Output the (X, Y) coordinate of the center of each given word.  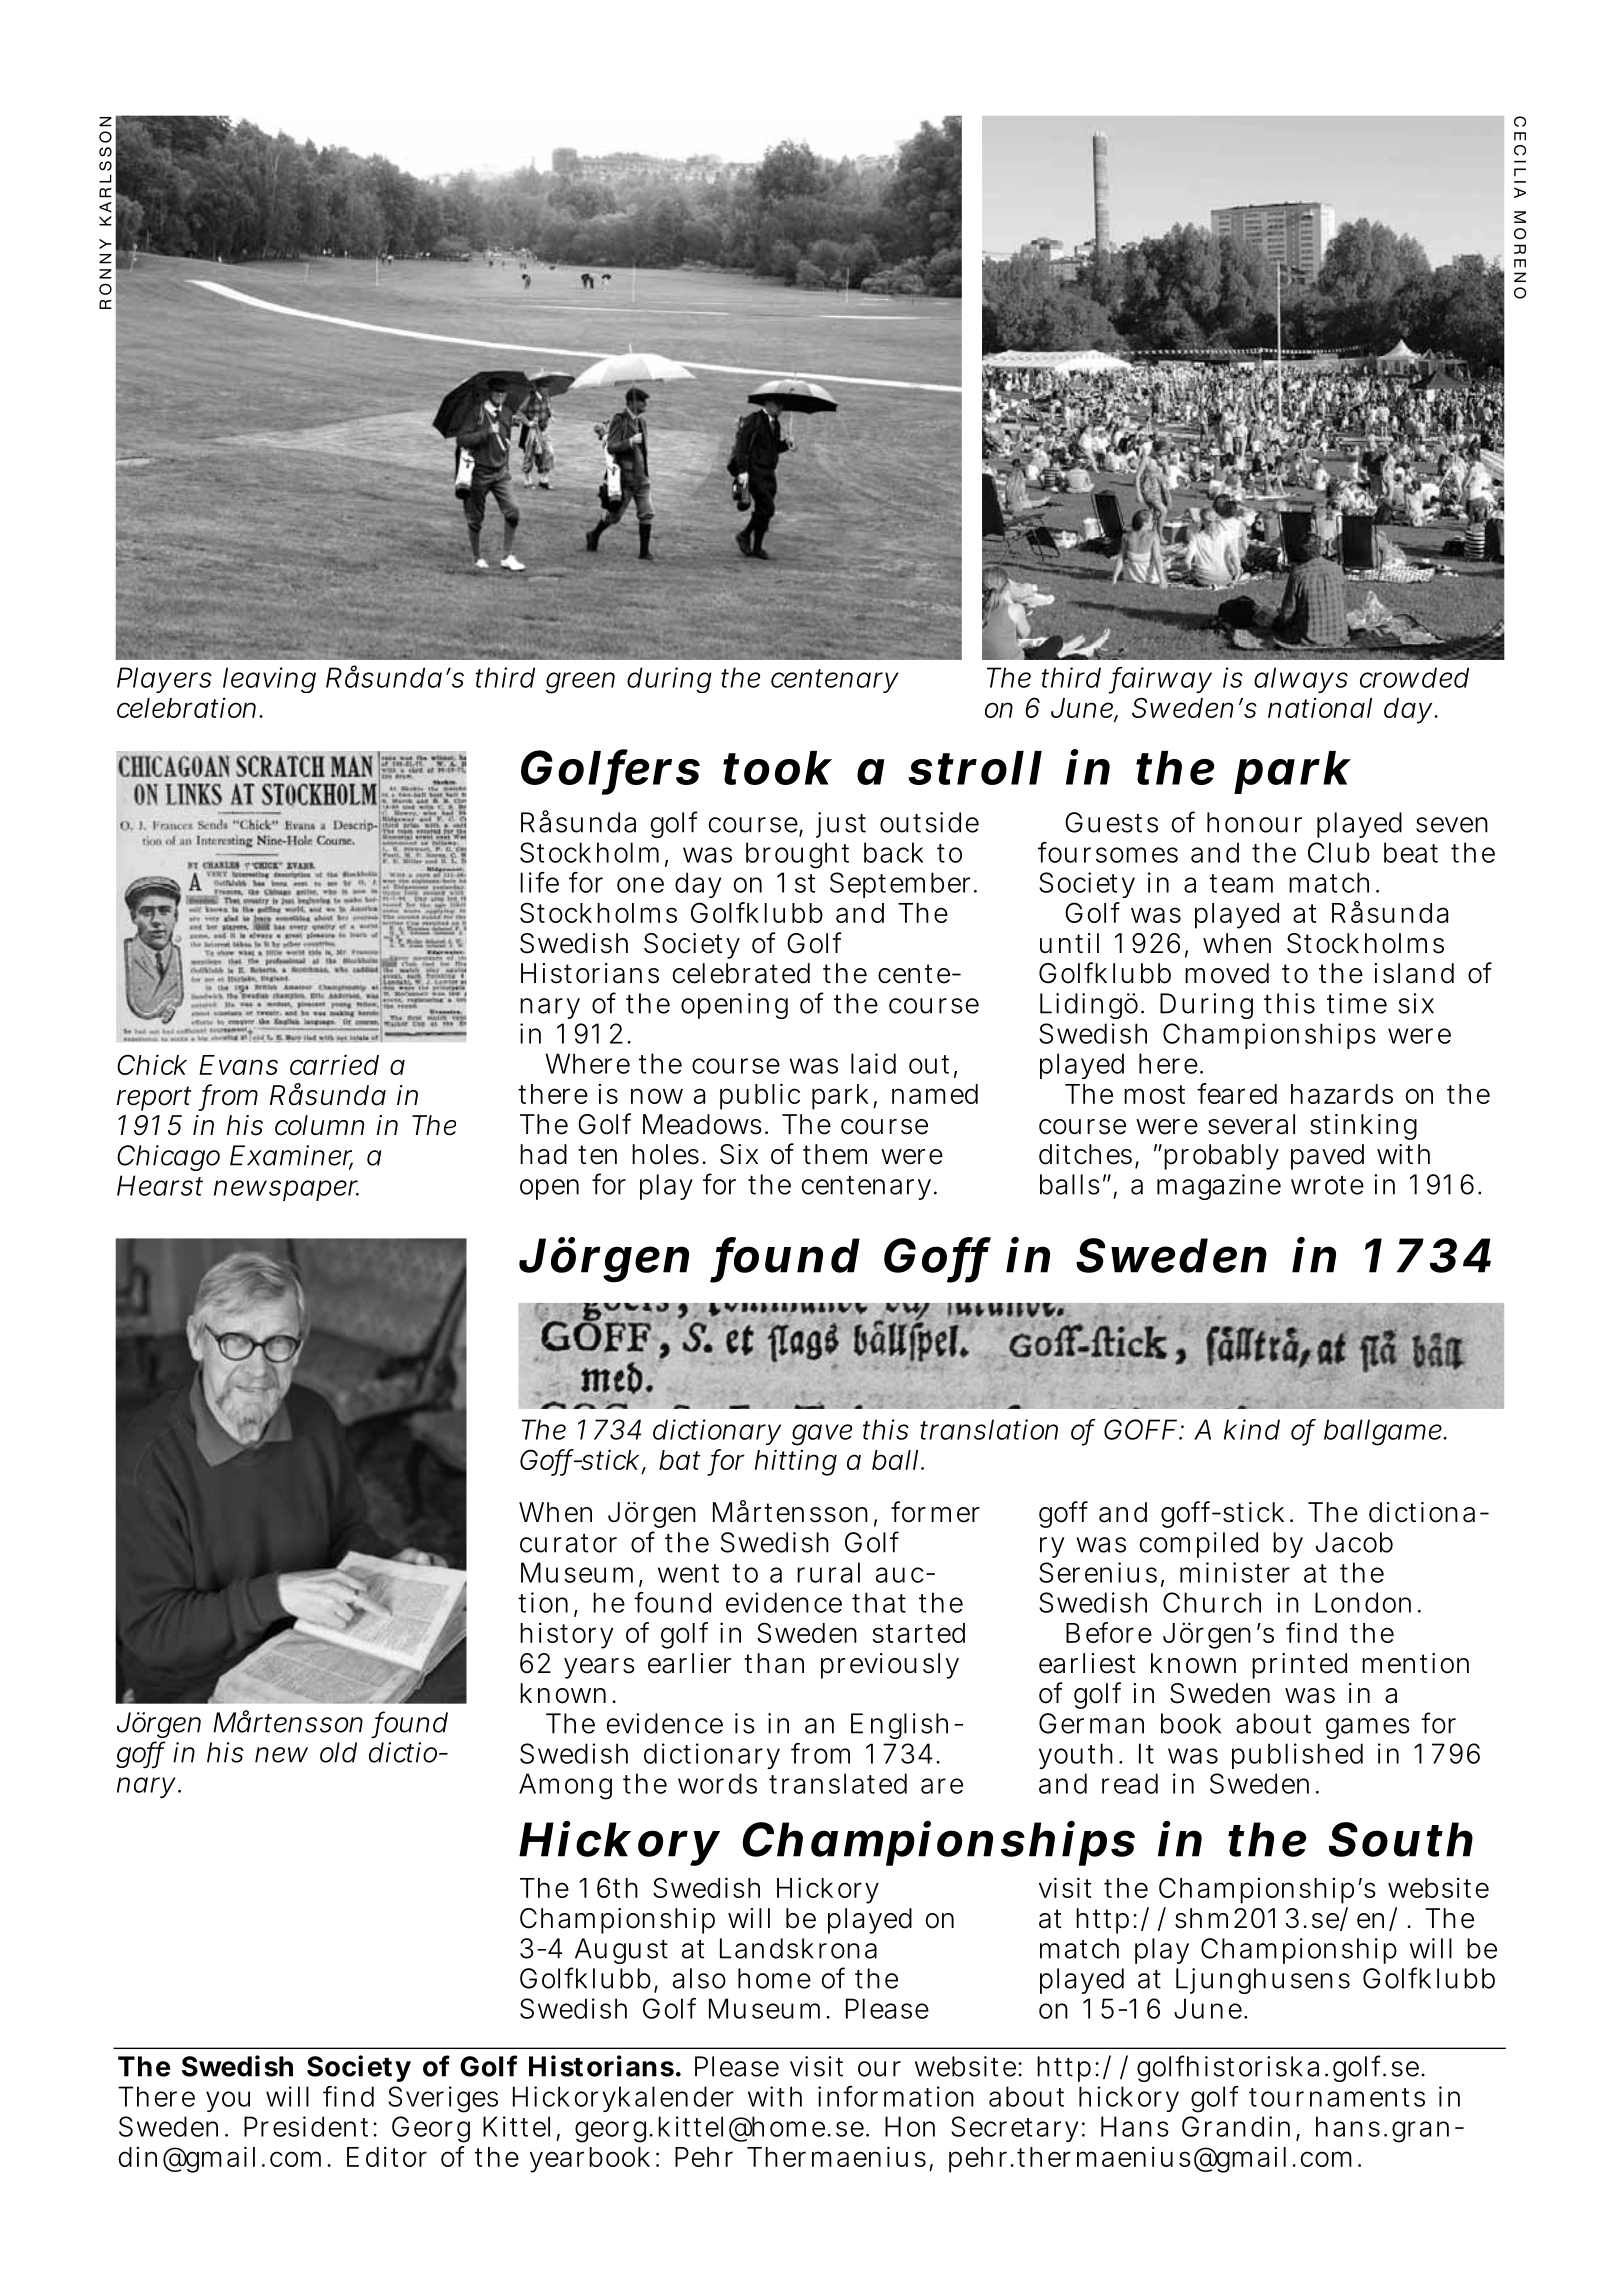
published (1297, 1756)
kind (1252, 1429)
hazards (1342, 1094)
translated (838, 1783)
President (306, 2126)
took (777, 768)
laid (873, 1063)
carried (334, 1064)
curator (568, 1543)
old (338, 1752)
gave (822, 1435)
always (1301, 680)
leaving (269, 680)
